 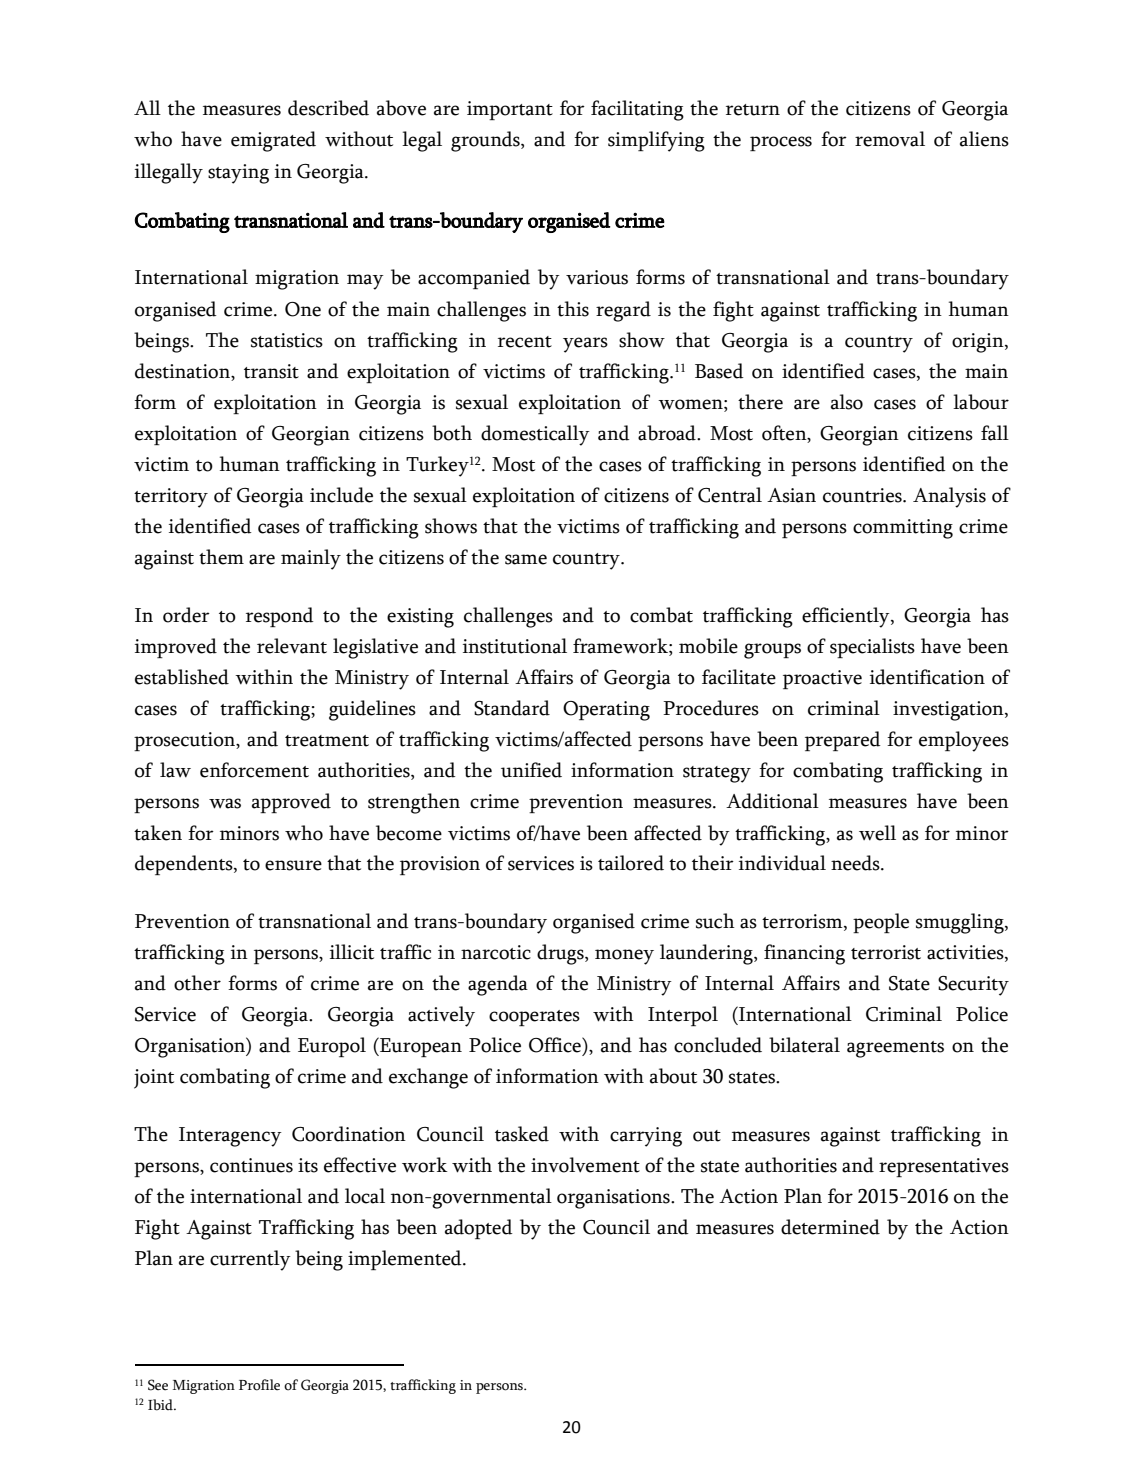 I want to click on Interagency, so click(x=230, y=1137).
